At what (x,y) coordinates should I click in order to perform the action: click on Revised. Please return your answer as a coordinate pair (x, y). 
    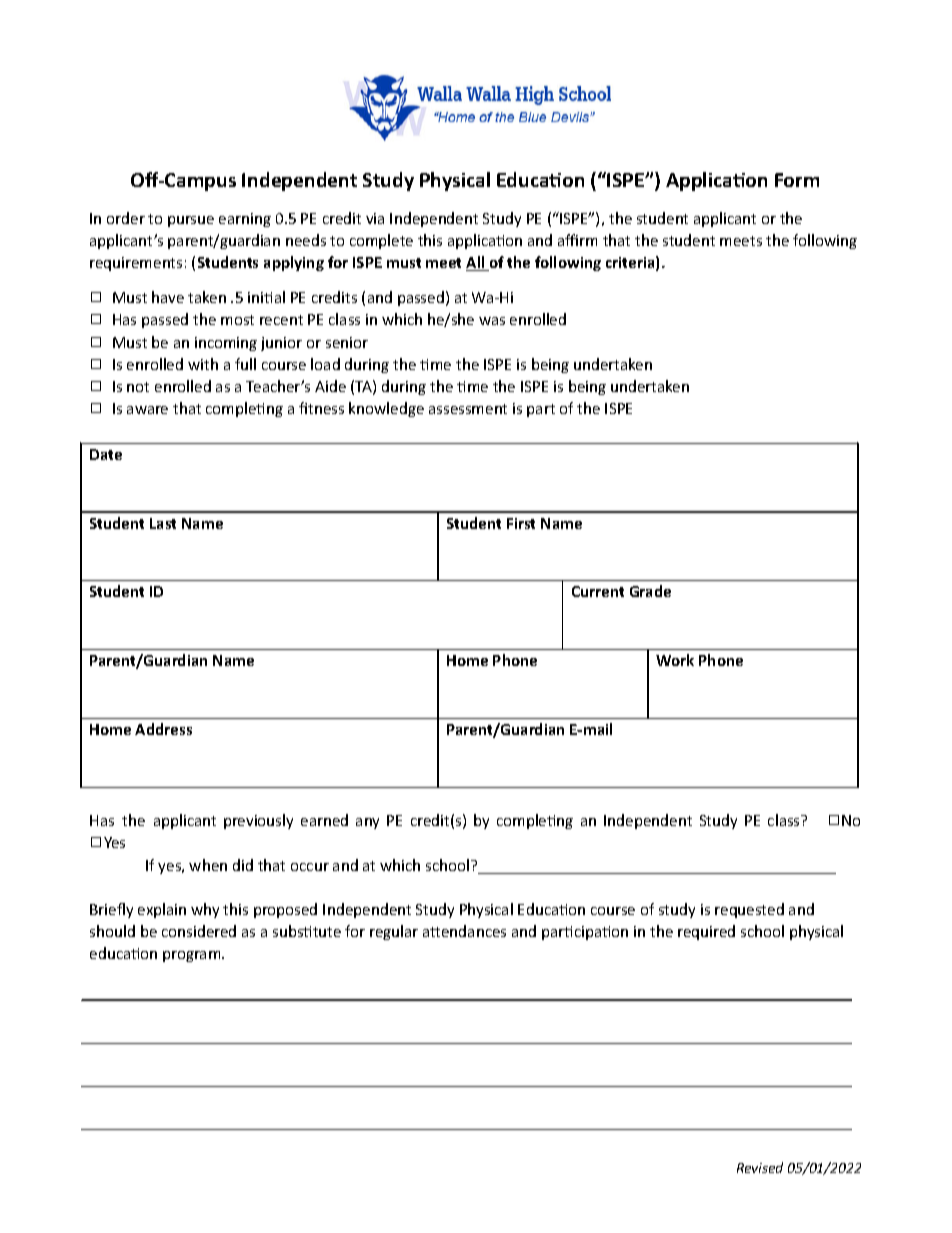
    Looking at the image, I should click on (760, 1167).
